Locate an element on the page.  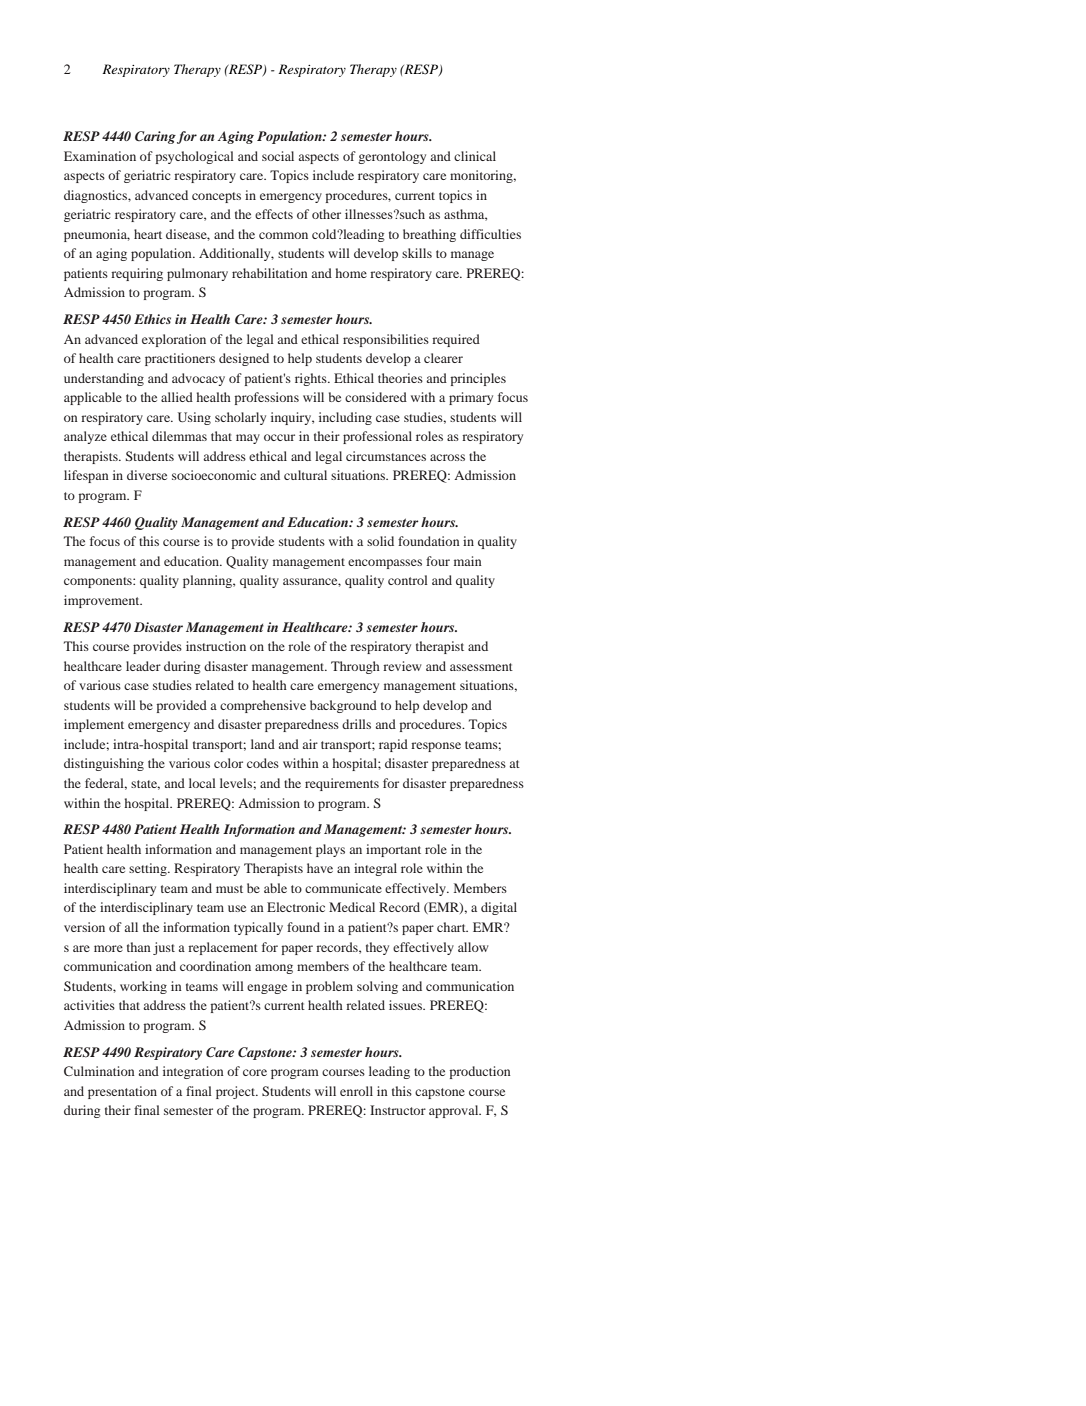
primary is located at coordinates (471, 398).
